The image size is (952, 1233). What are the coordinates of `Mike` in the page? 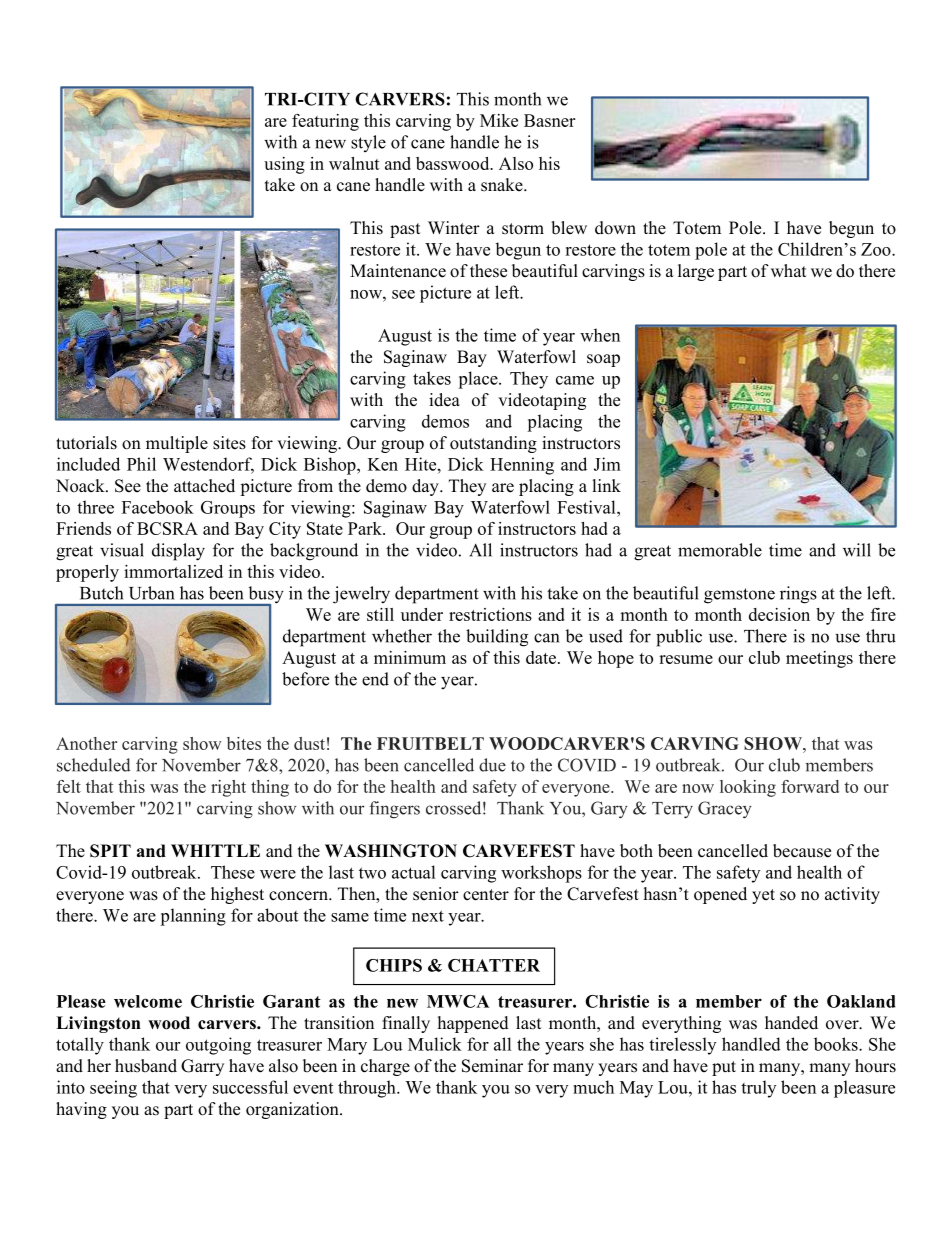 It's located at (499, 120).
